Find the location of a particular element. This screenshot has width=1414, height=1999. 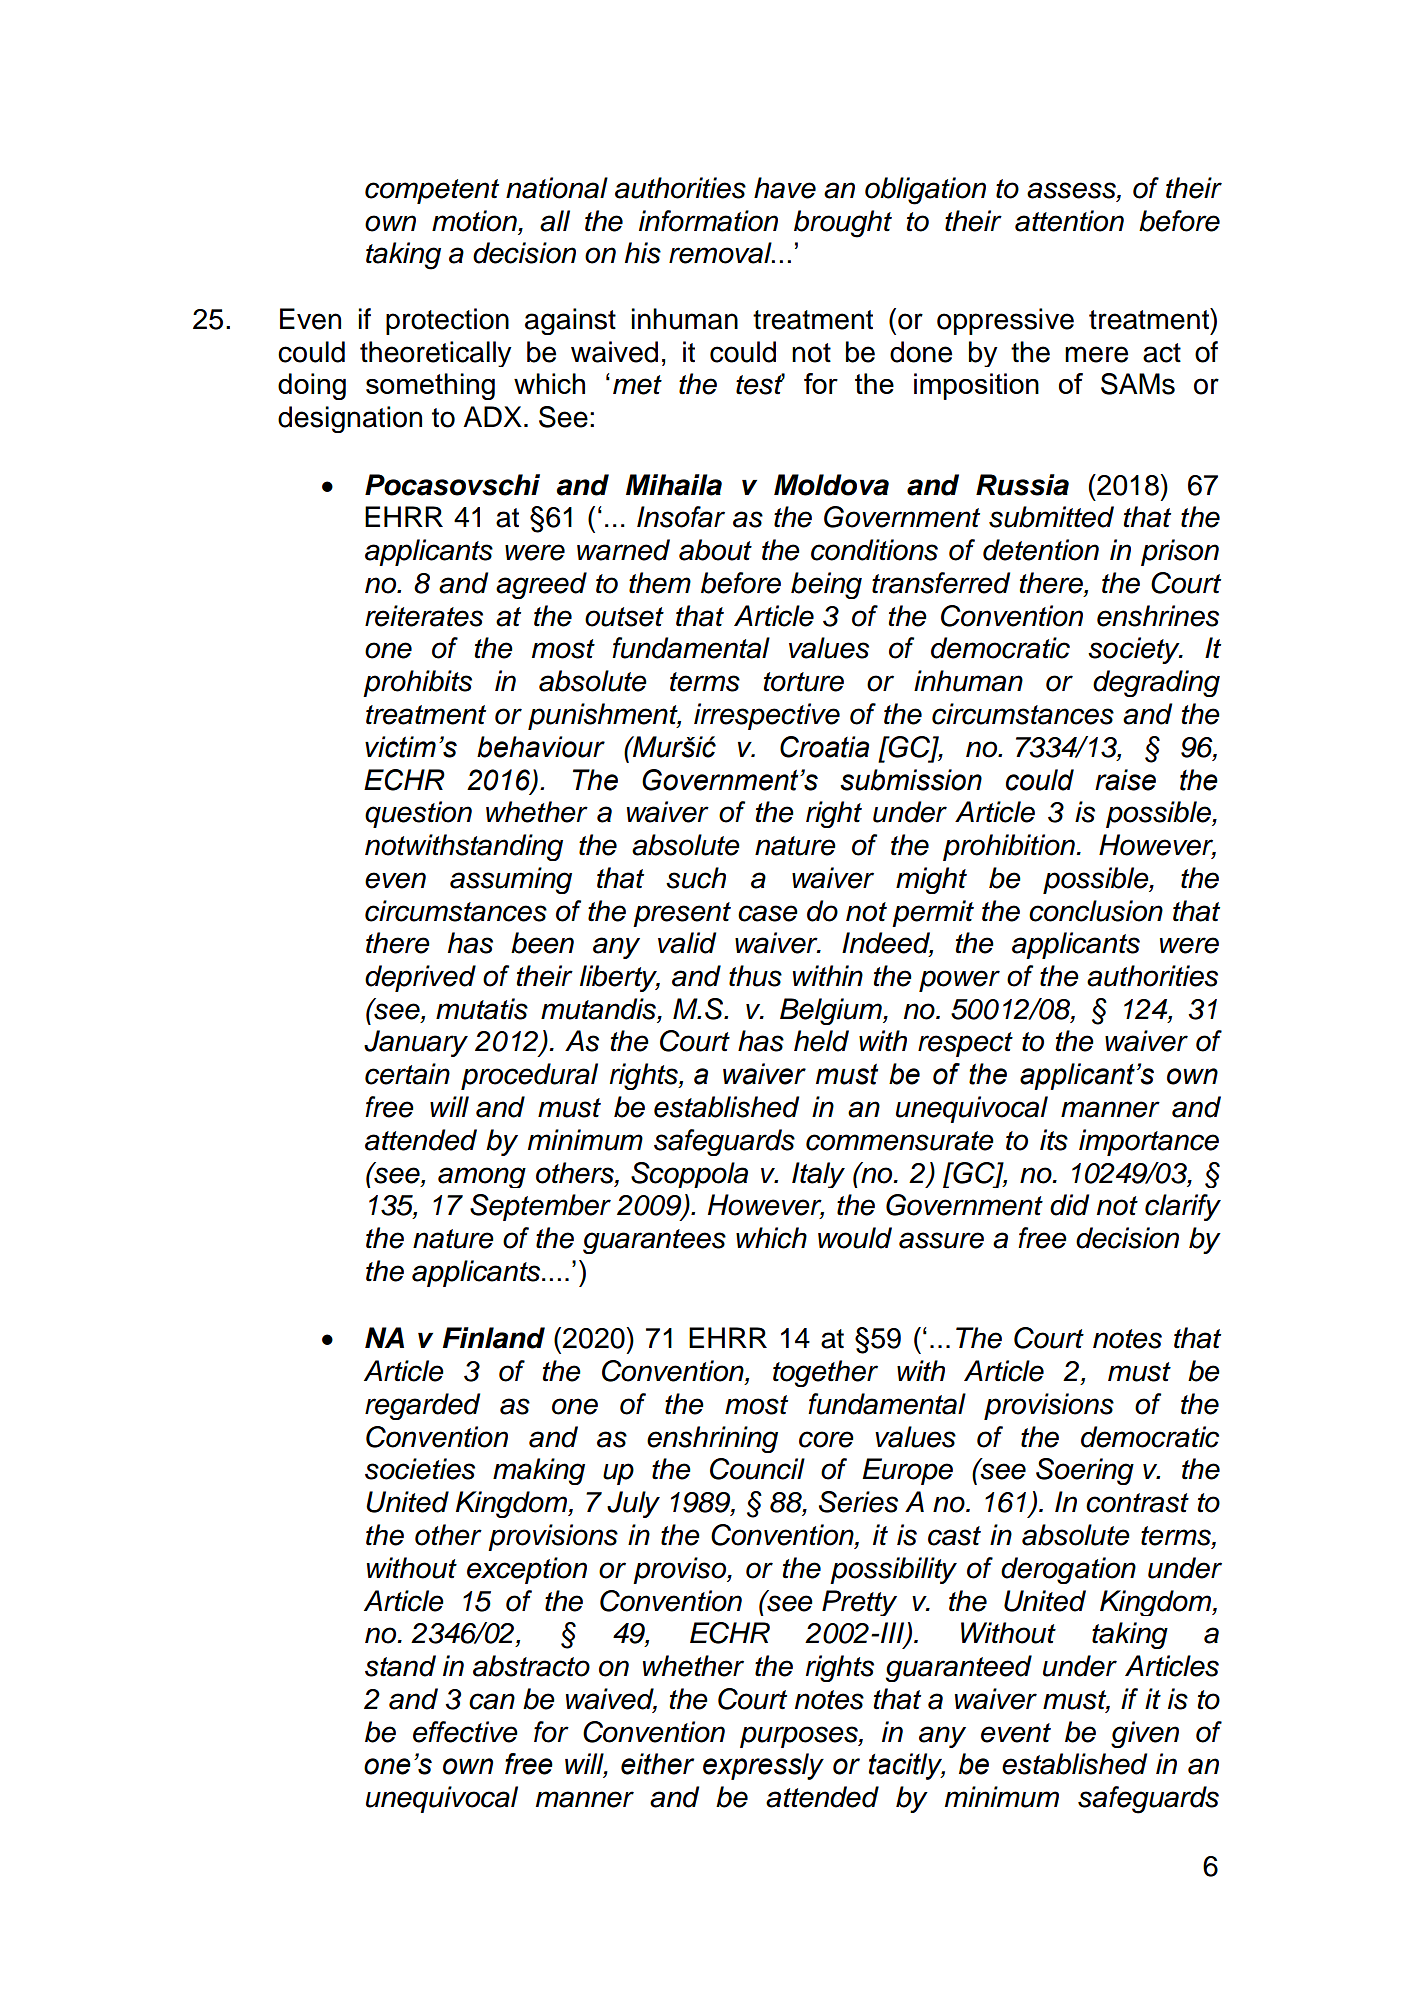

did is located at coordinates (1069, 1205).
